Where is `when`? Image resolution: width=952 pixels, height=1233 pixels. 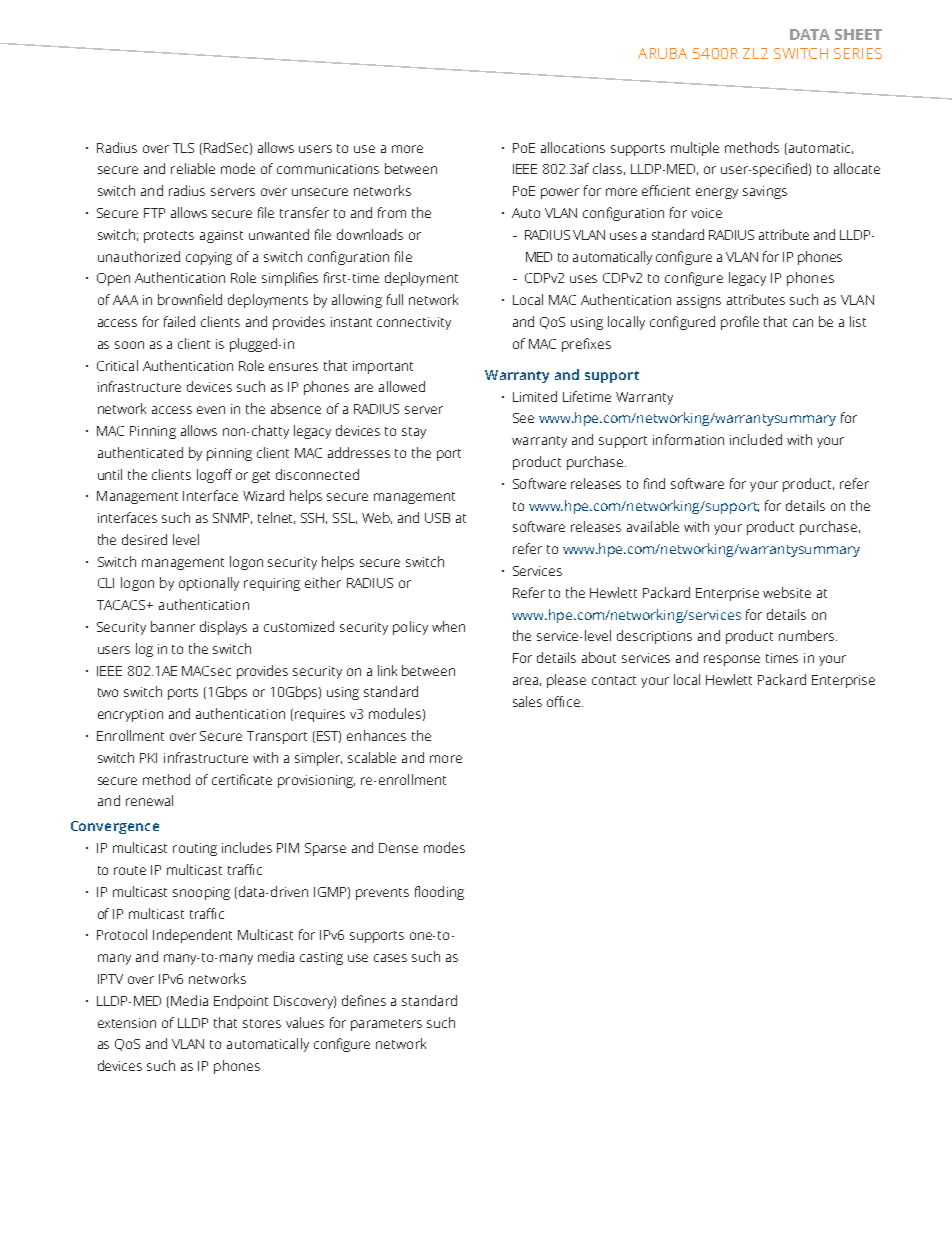
when is located at coordinates (448, 626).
